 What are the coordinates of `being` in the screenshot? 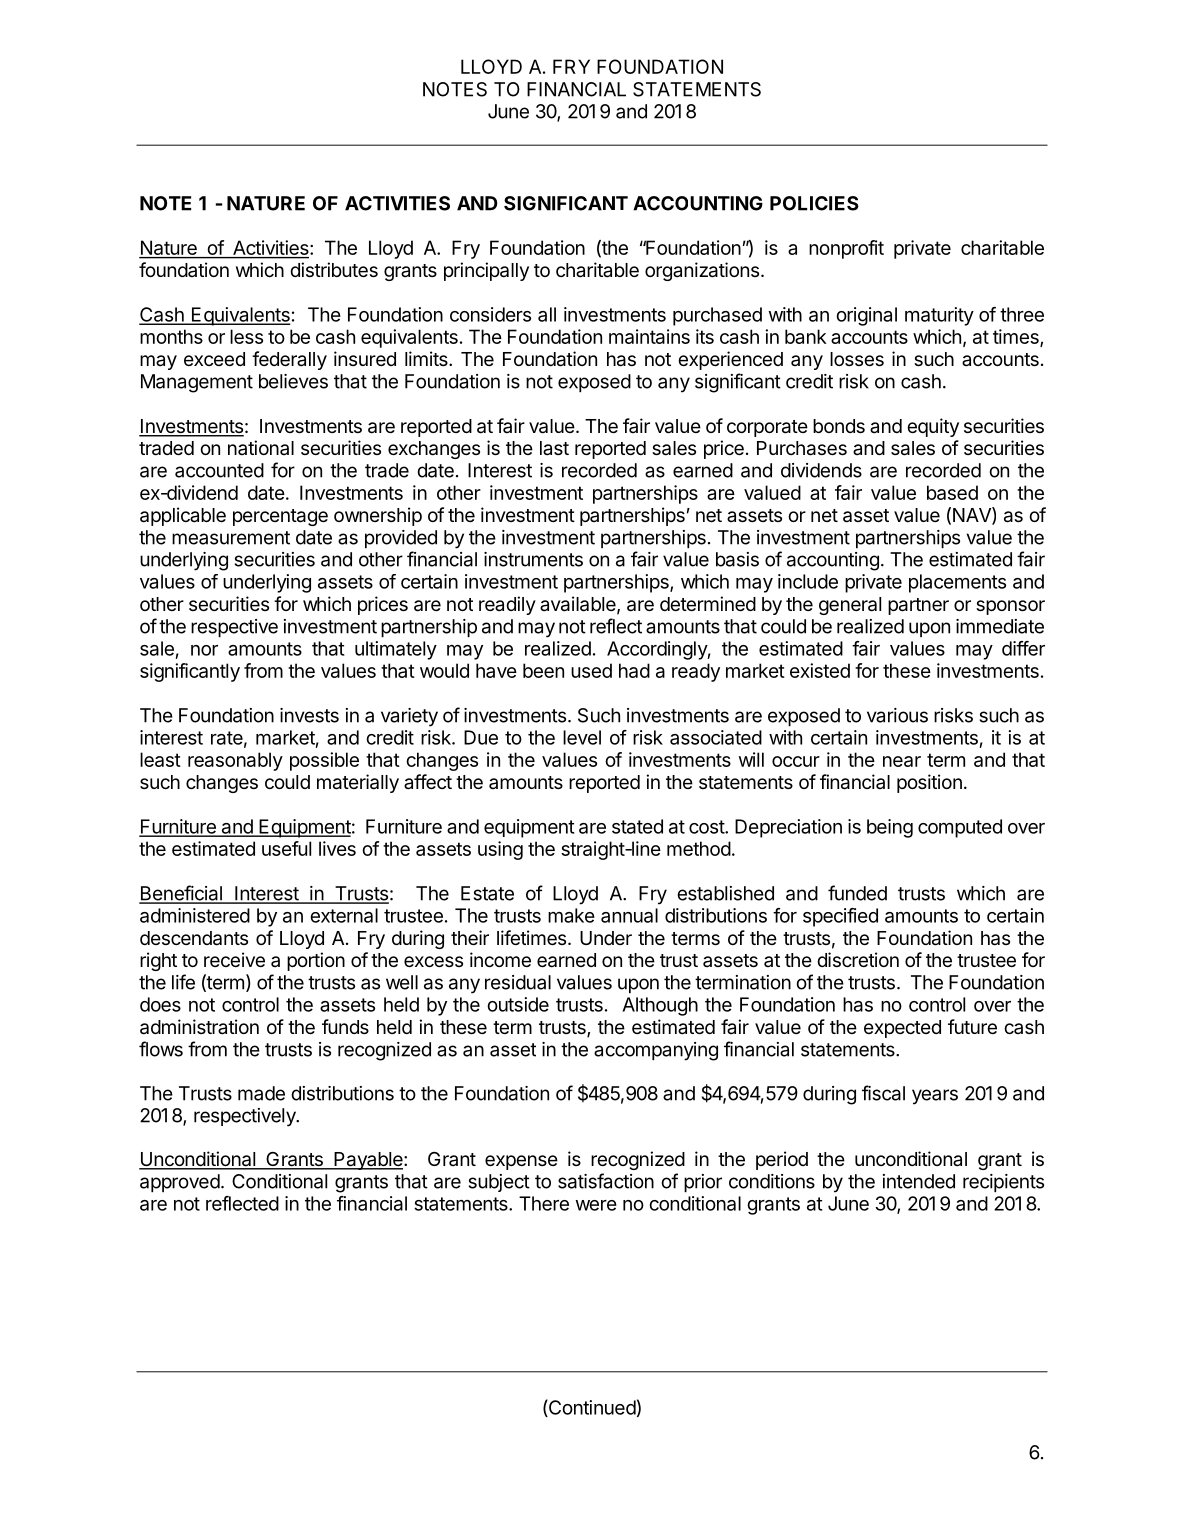 It's located at (890, 828).
